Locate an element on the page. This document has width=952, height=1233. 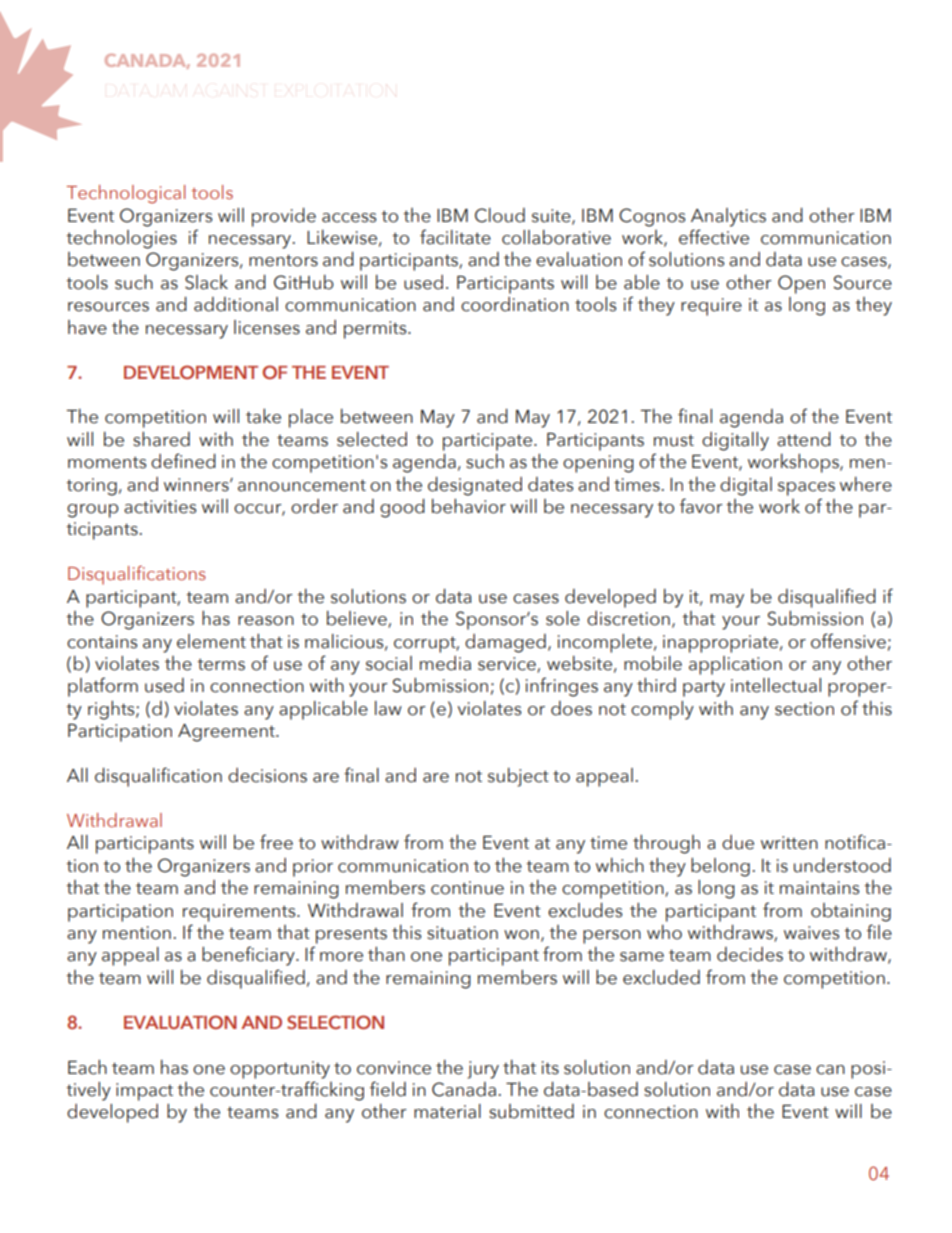
jury is located at coordinates (483, 1070).
